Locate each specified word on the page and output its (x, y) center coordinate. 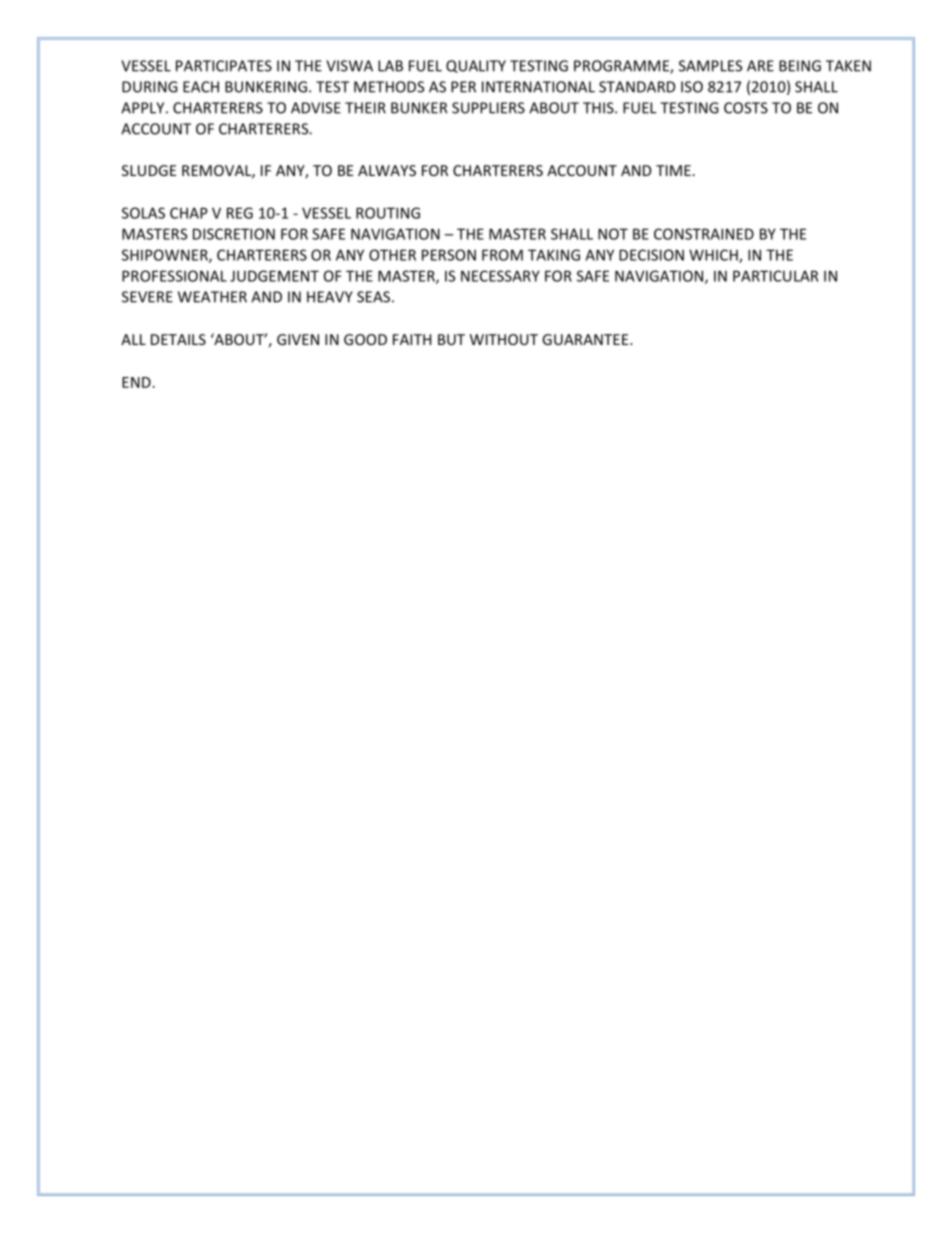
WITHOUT (504, 339)
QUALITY (476, 66)
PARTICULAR (775, 276)
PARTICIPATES (224, 66)
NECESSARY (500, 276)
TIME (673, 170)
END (136, 382)
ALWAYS (387, 170)
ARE (760, 66)
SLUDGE (149, 170)
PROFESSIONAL (174, 276)
